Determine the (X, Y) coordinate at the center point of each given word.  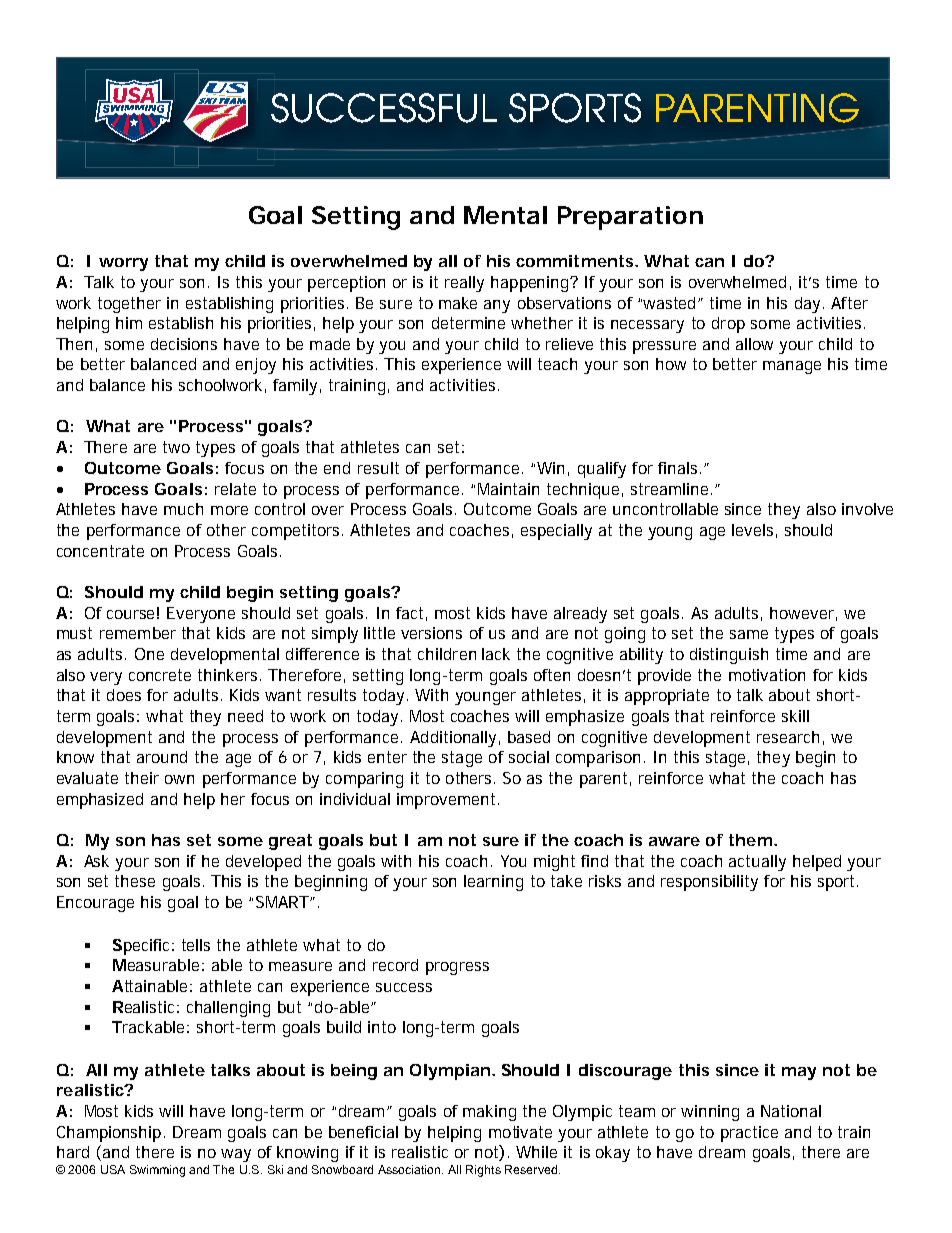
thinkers (229, 675)
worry (123, 264)
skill (795, 716)
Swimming (157, 1171)
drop (728, 325)
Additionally (455, 739)
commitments (577, 261)
